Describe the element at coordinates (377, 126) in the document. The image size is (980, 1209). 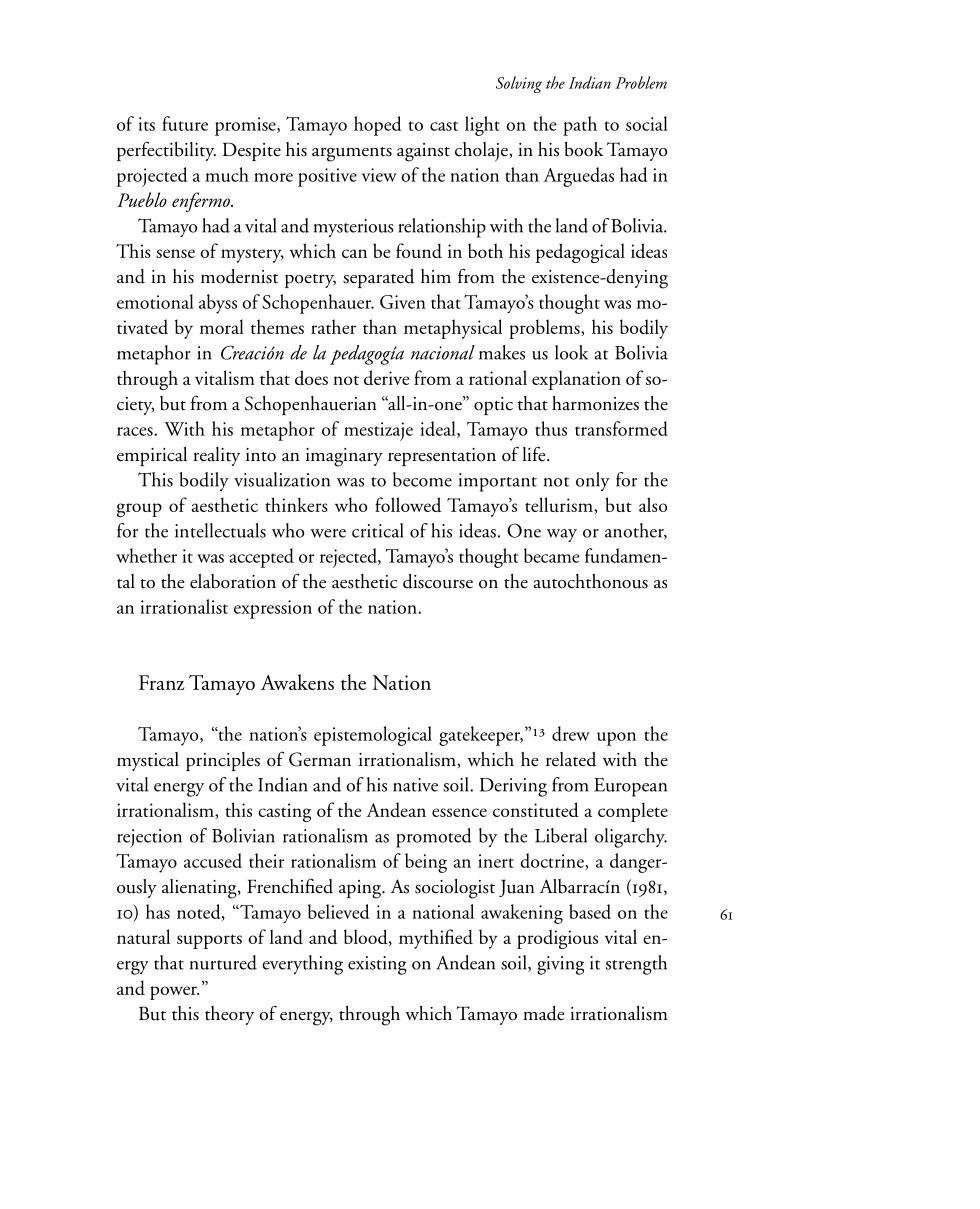
I see `hoped` at that location.
